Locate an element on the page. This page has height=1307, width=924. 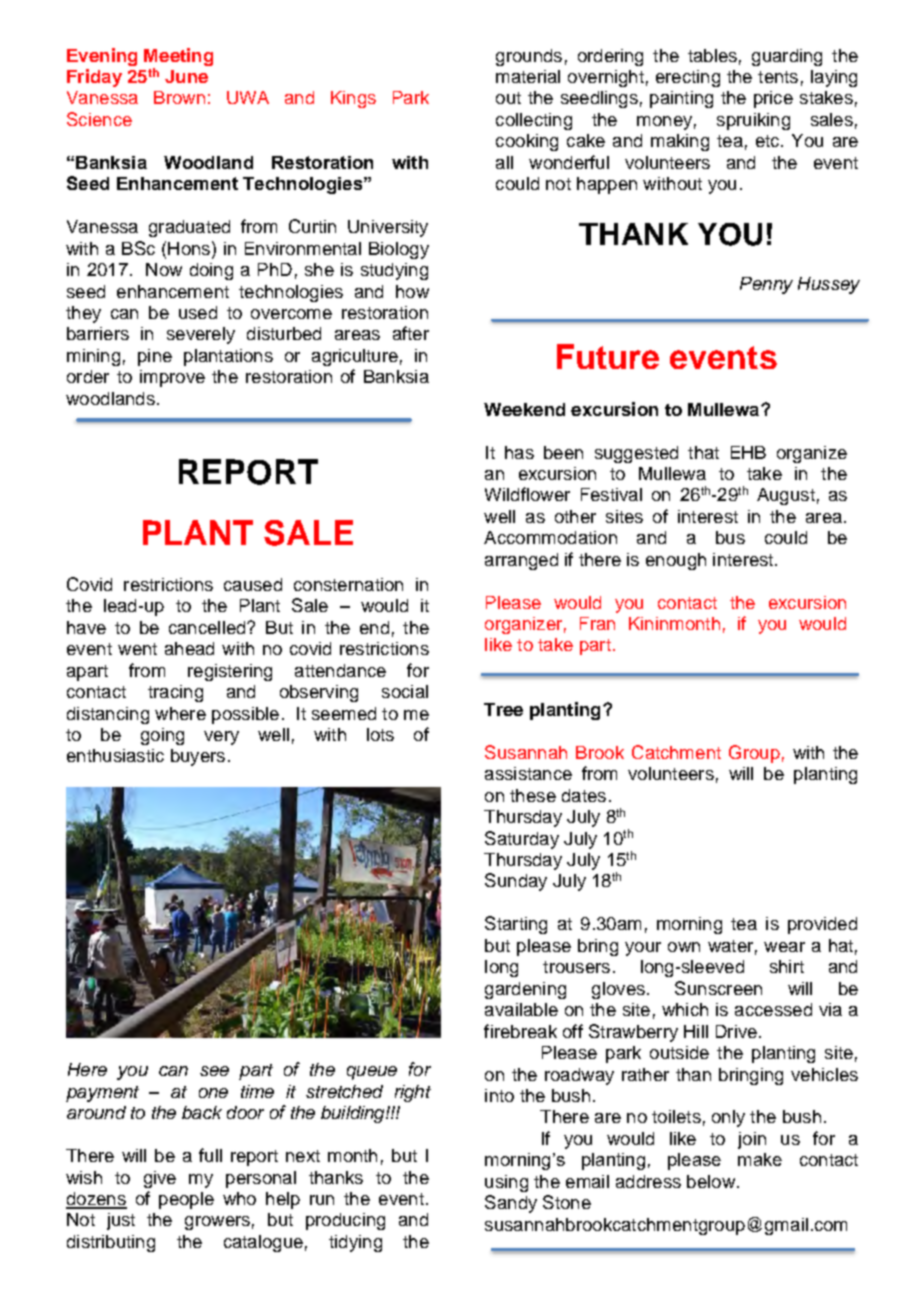
ahead is located at coordinates (189, 648).
